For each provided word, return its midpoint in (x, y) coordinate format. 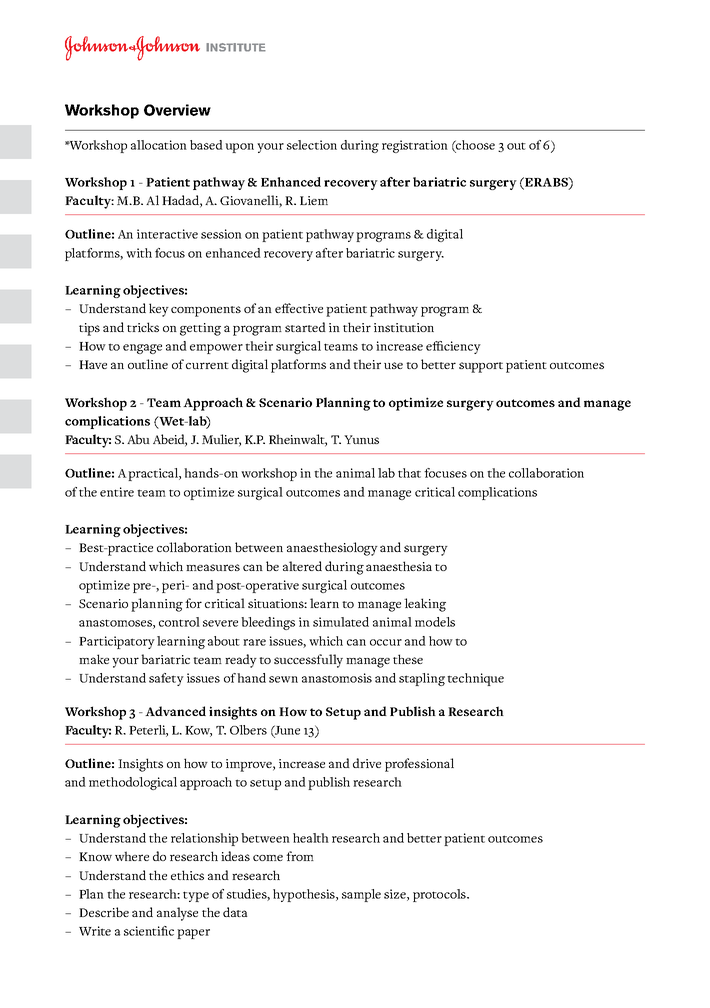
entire (117, 492)
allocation (159, 145)
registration (415, 146)
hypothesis (305, 895)
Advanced (175, 711)
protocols (440, 895)
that (409, 473)
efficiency (453, 347)
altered (302, 566)
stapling (422, 679)
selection (312, 145)
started (305, 327)
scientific (149, 931)
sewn (283, 679)
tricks (143, 327)
